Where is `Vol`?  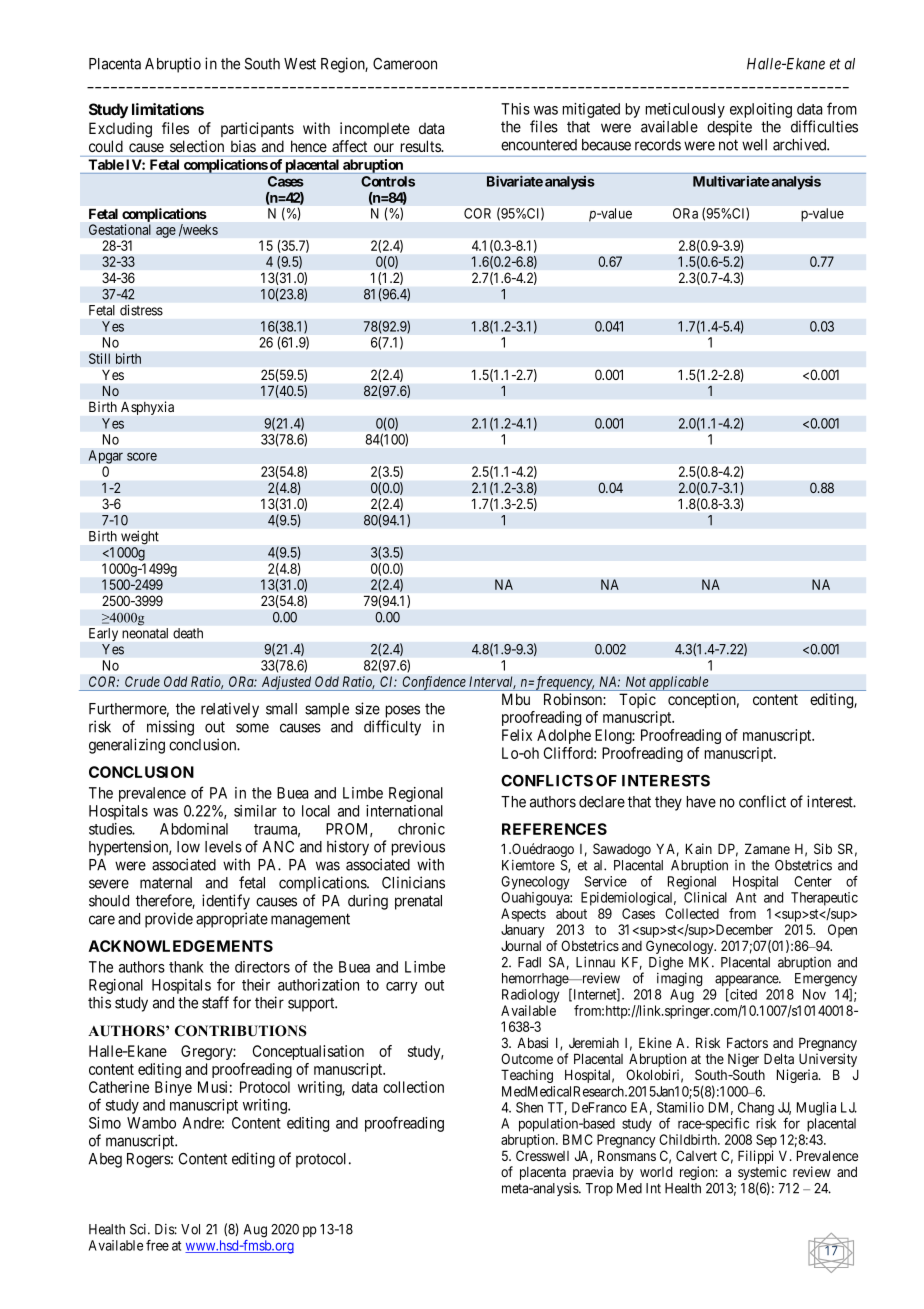 Vol is located at coordinates (190, 1229).
